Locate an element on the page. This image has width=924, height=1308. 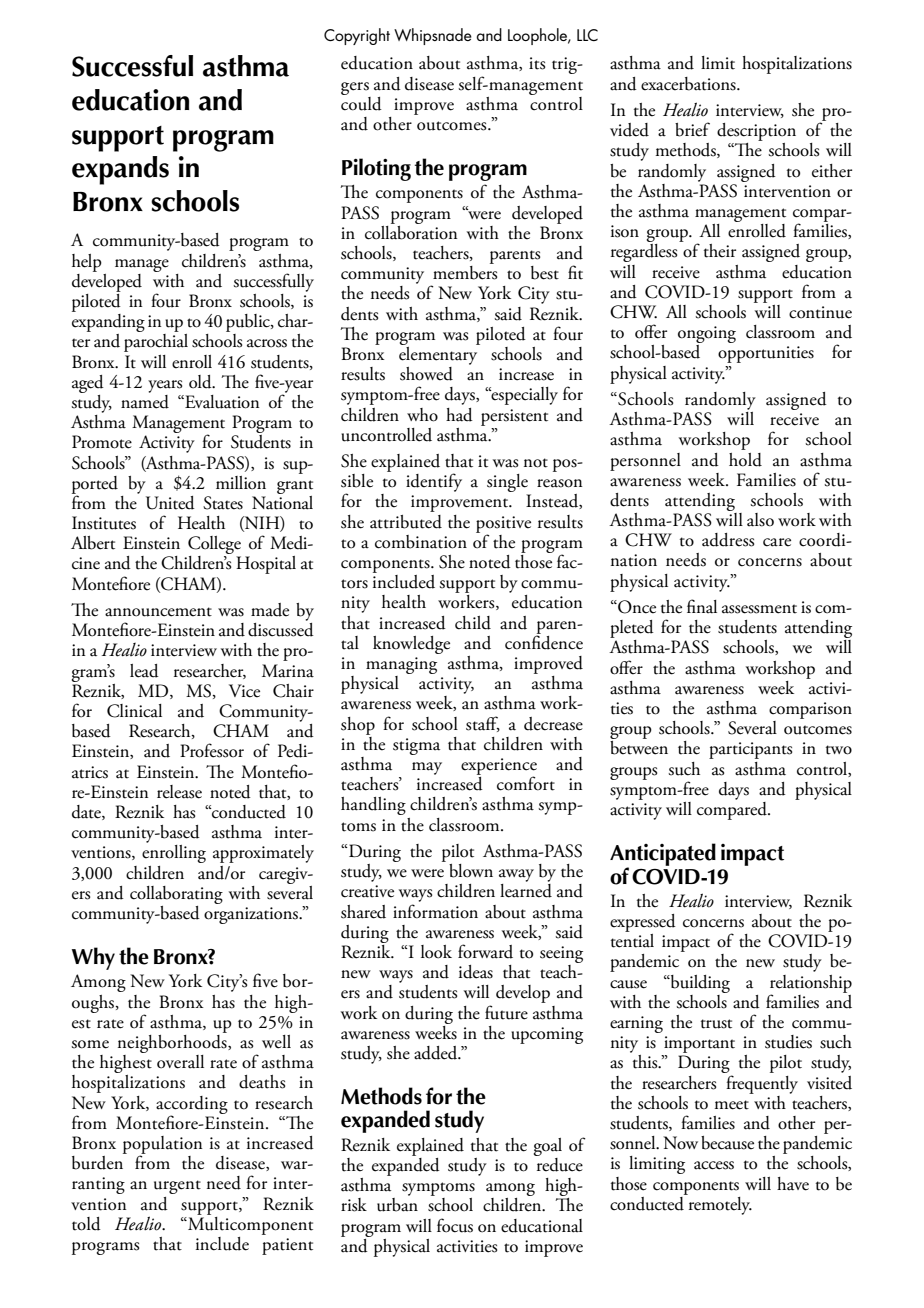
Anticipated is located at coordinates (663, 856).
